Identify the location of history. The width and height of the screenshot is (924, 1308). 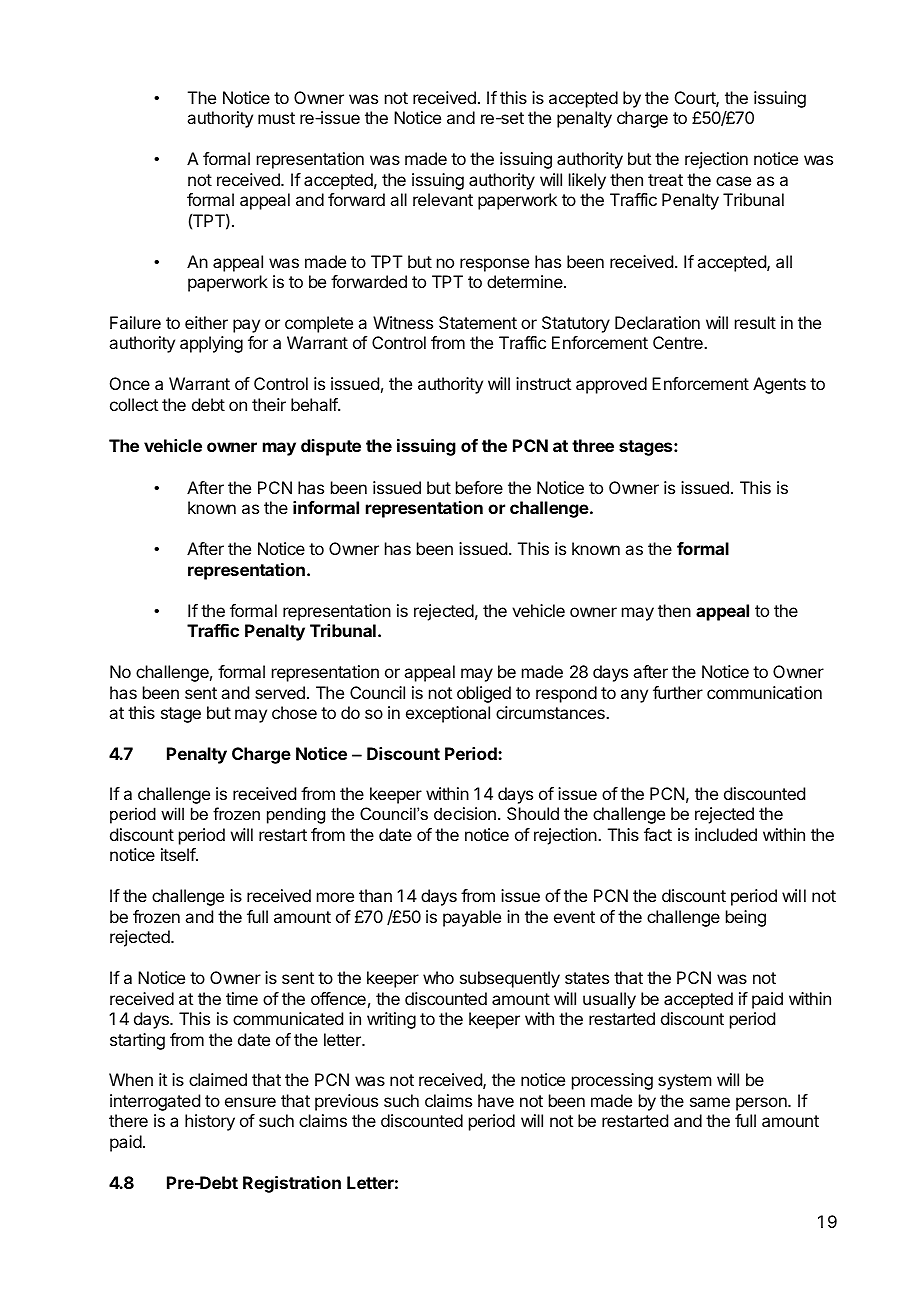
(210, 1122).
